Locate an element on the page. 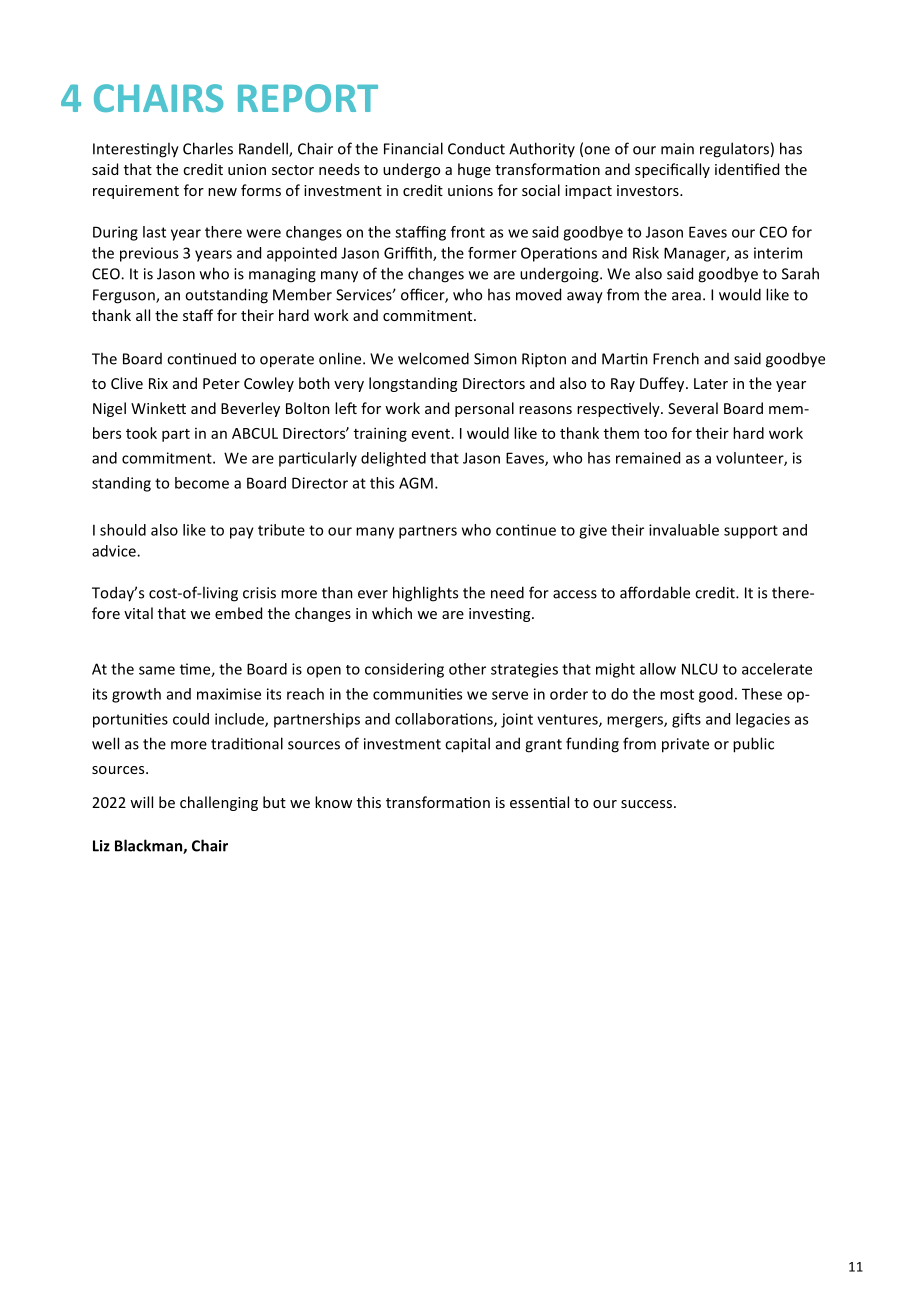 Image resolution: width=924 pixels, height=1308 pixels. challenging is located at coordinates (219, 803).
